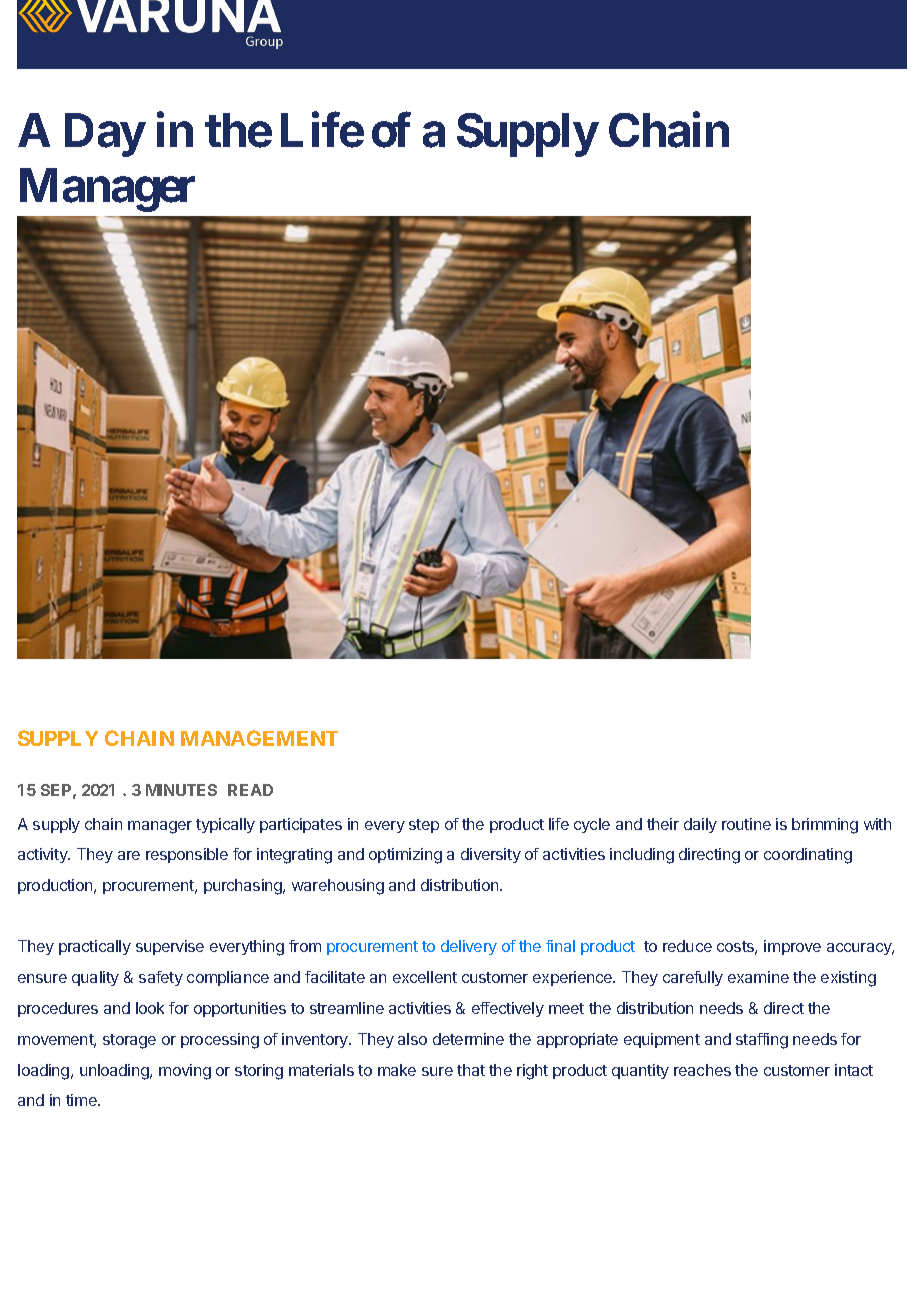  Describe the element at coordinates (471, 1070) in the page. I see `that` at that location.
